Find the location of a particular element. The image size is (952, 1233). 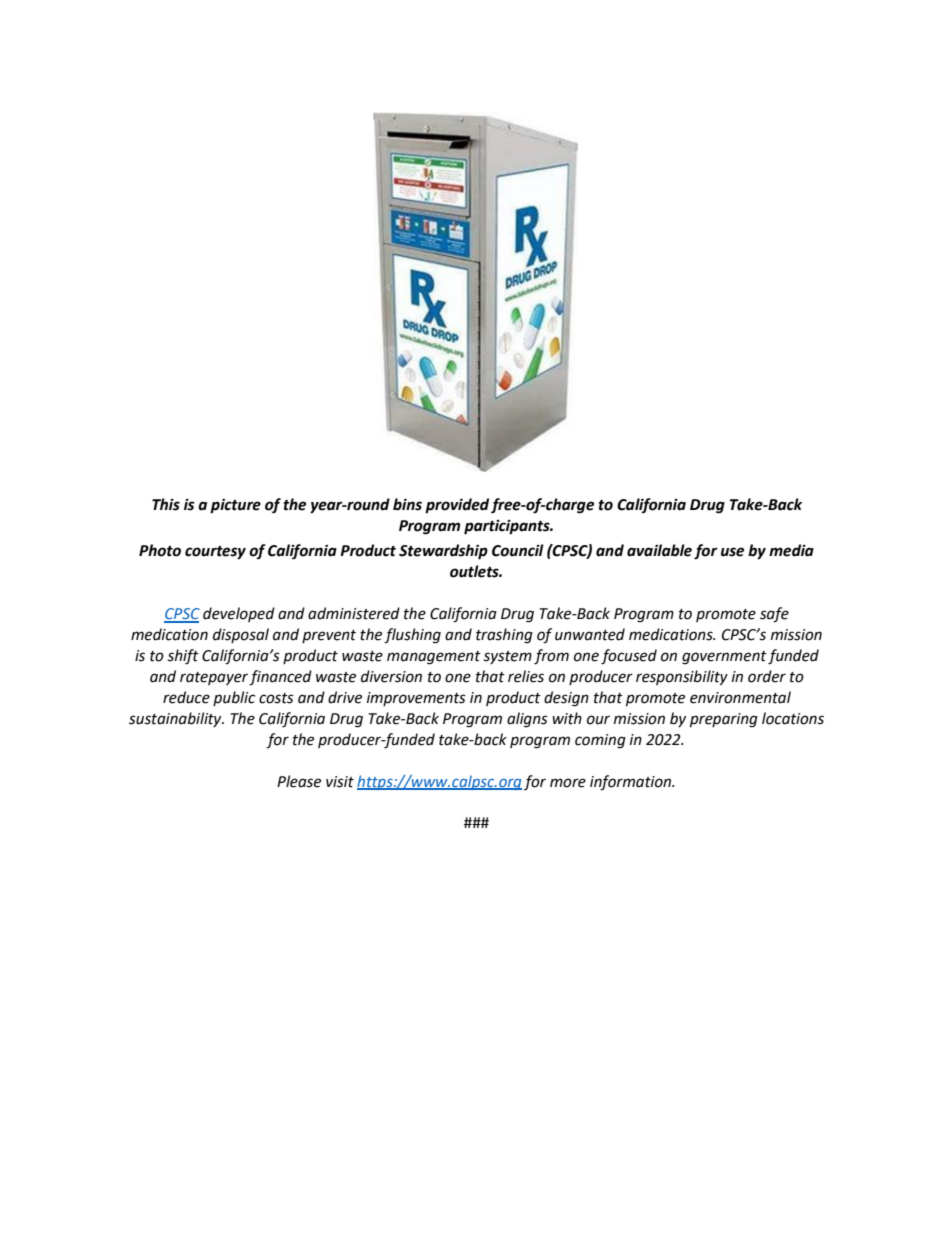

information is located at coordinates (632, 783).
